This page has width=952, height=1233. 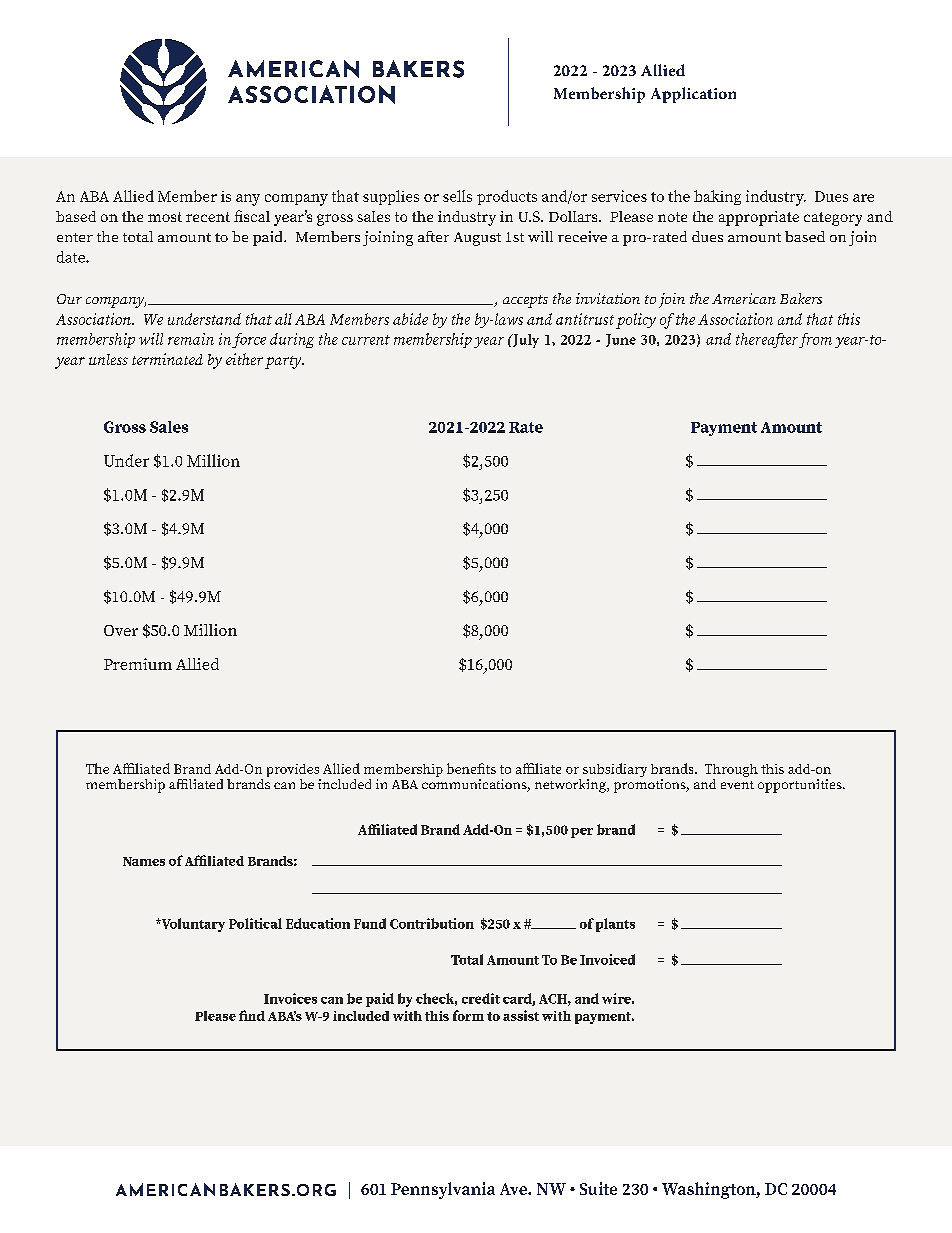 What do you see at coordinates (410, 319) in the page?
I see `abide` at bounding box center [410, 319].
